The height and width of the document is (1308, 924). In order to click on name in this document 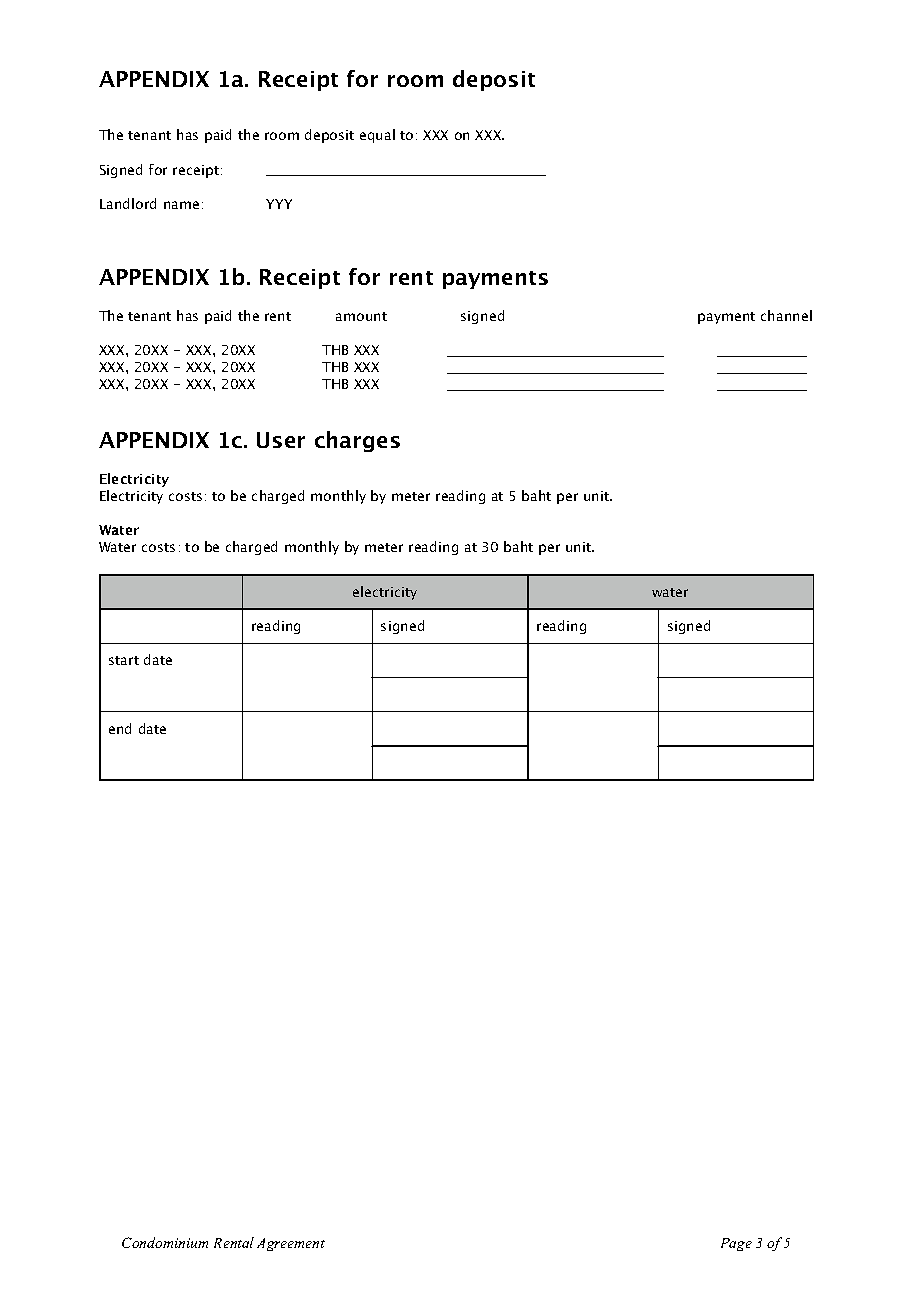, I will do `click(181, 205)`.
